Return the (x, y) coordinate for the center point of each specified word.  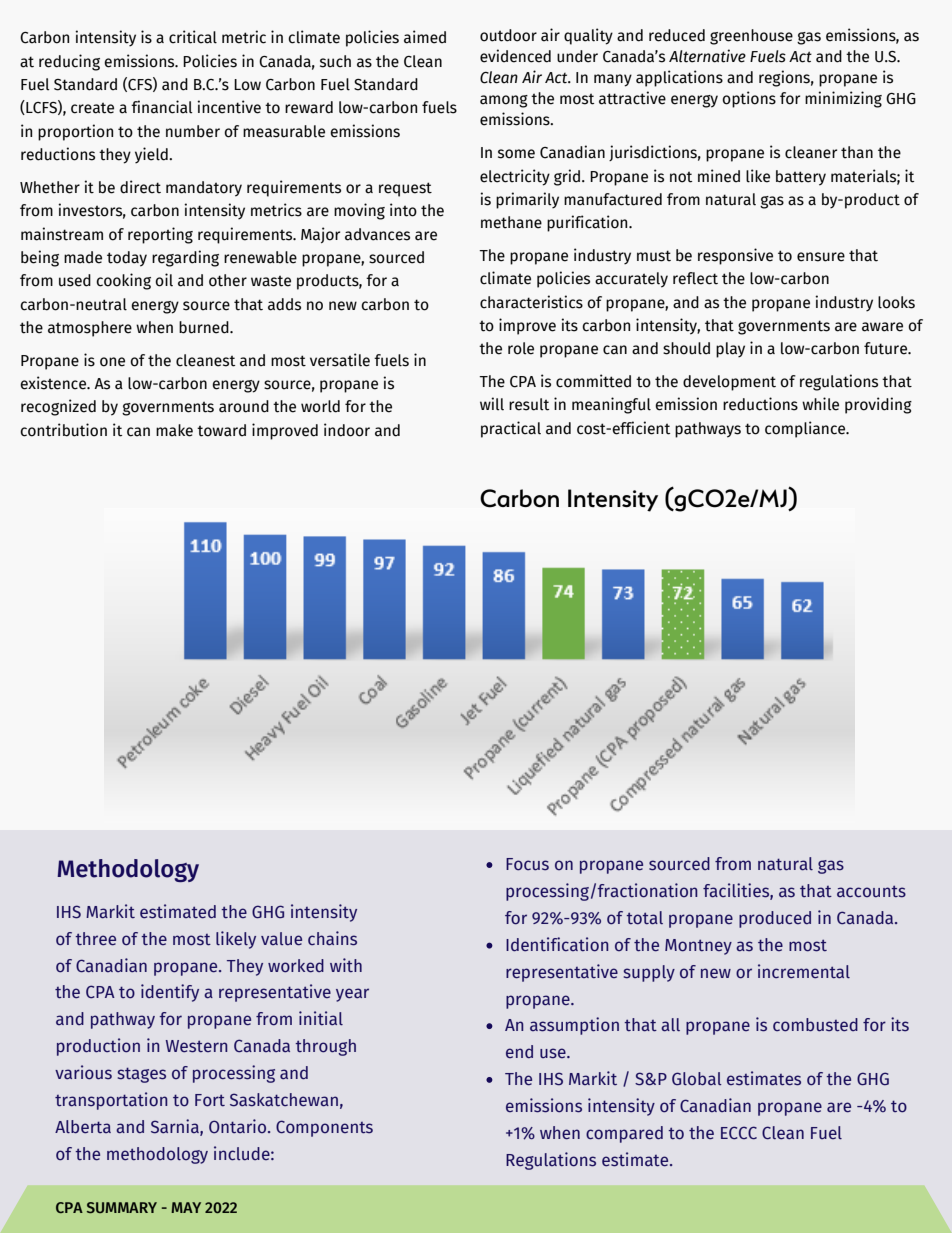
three (95, 939)
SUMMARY (122, 1207)
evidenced (515, 56)
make (174, 430)
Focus (527, 864)
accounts (871, 891)
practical (511, 429)
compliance (806, 429)
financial (162, 107)
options (749, 99)
